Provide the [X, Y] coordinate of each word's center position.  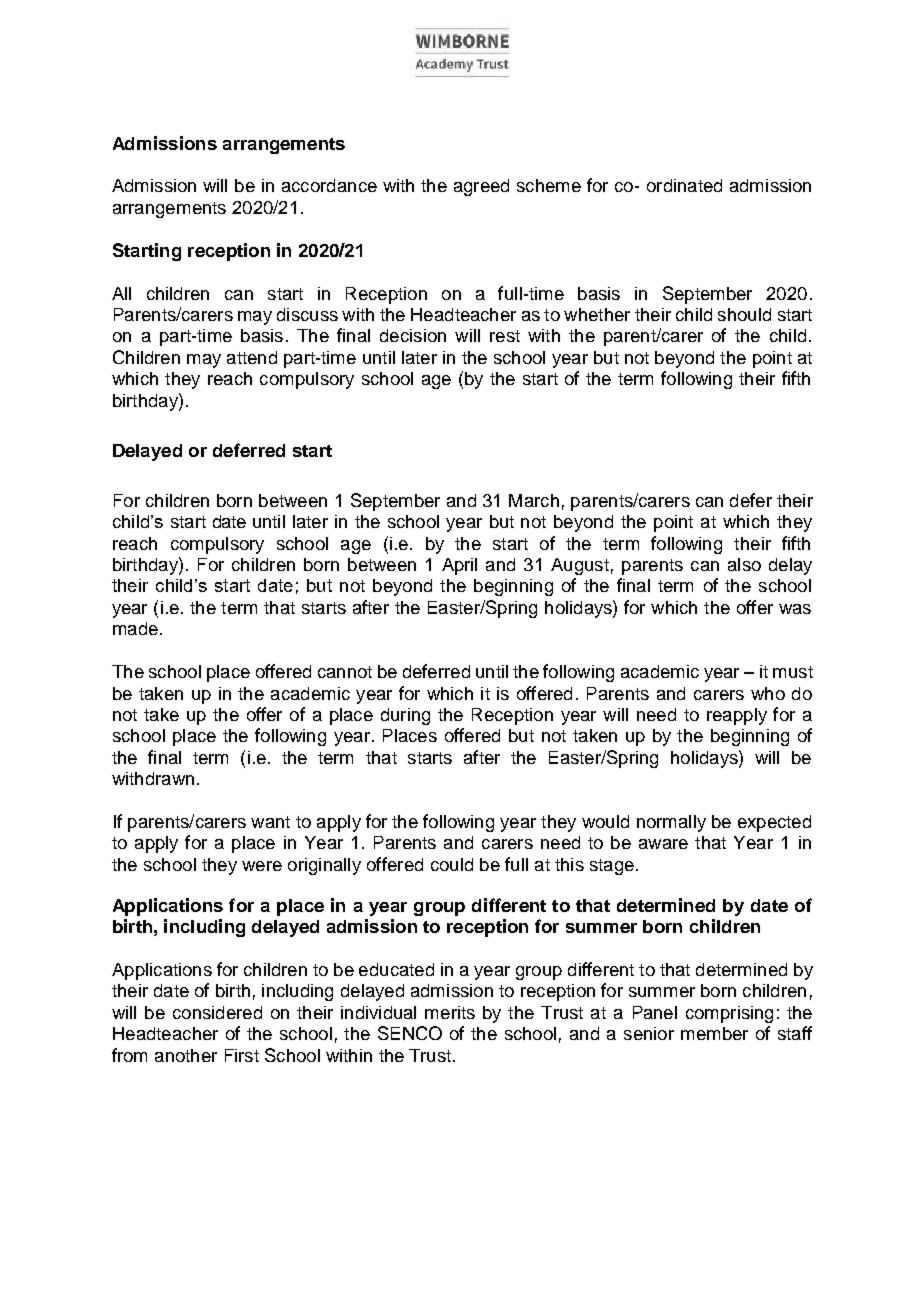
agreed [481, 187]
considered [217, 1012]
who [768, 693]
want [270, 822]
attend [252, 357]
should [744, 314]
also [744, 564]
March [534, 500]
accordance [329, 185]
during [405, 716]
